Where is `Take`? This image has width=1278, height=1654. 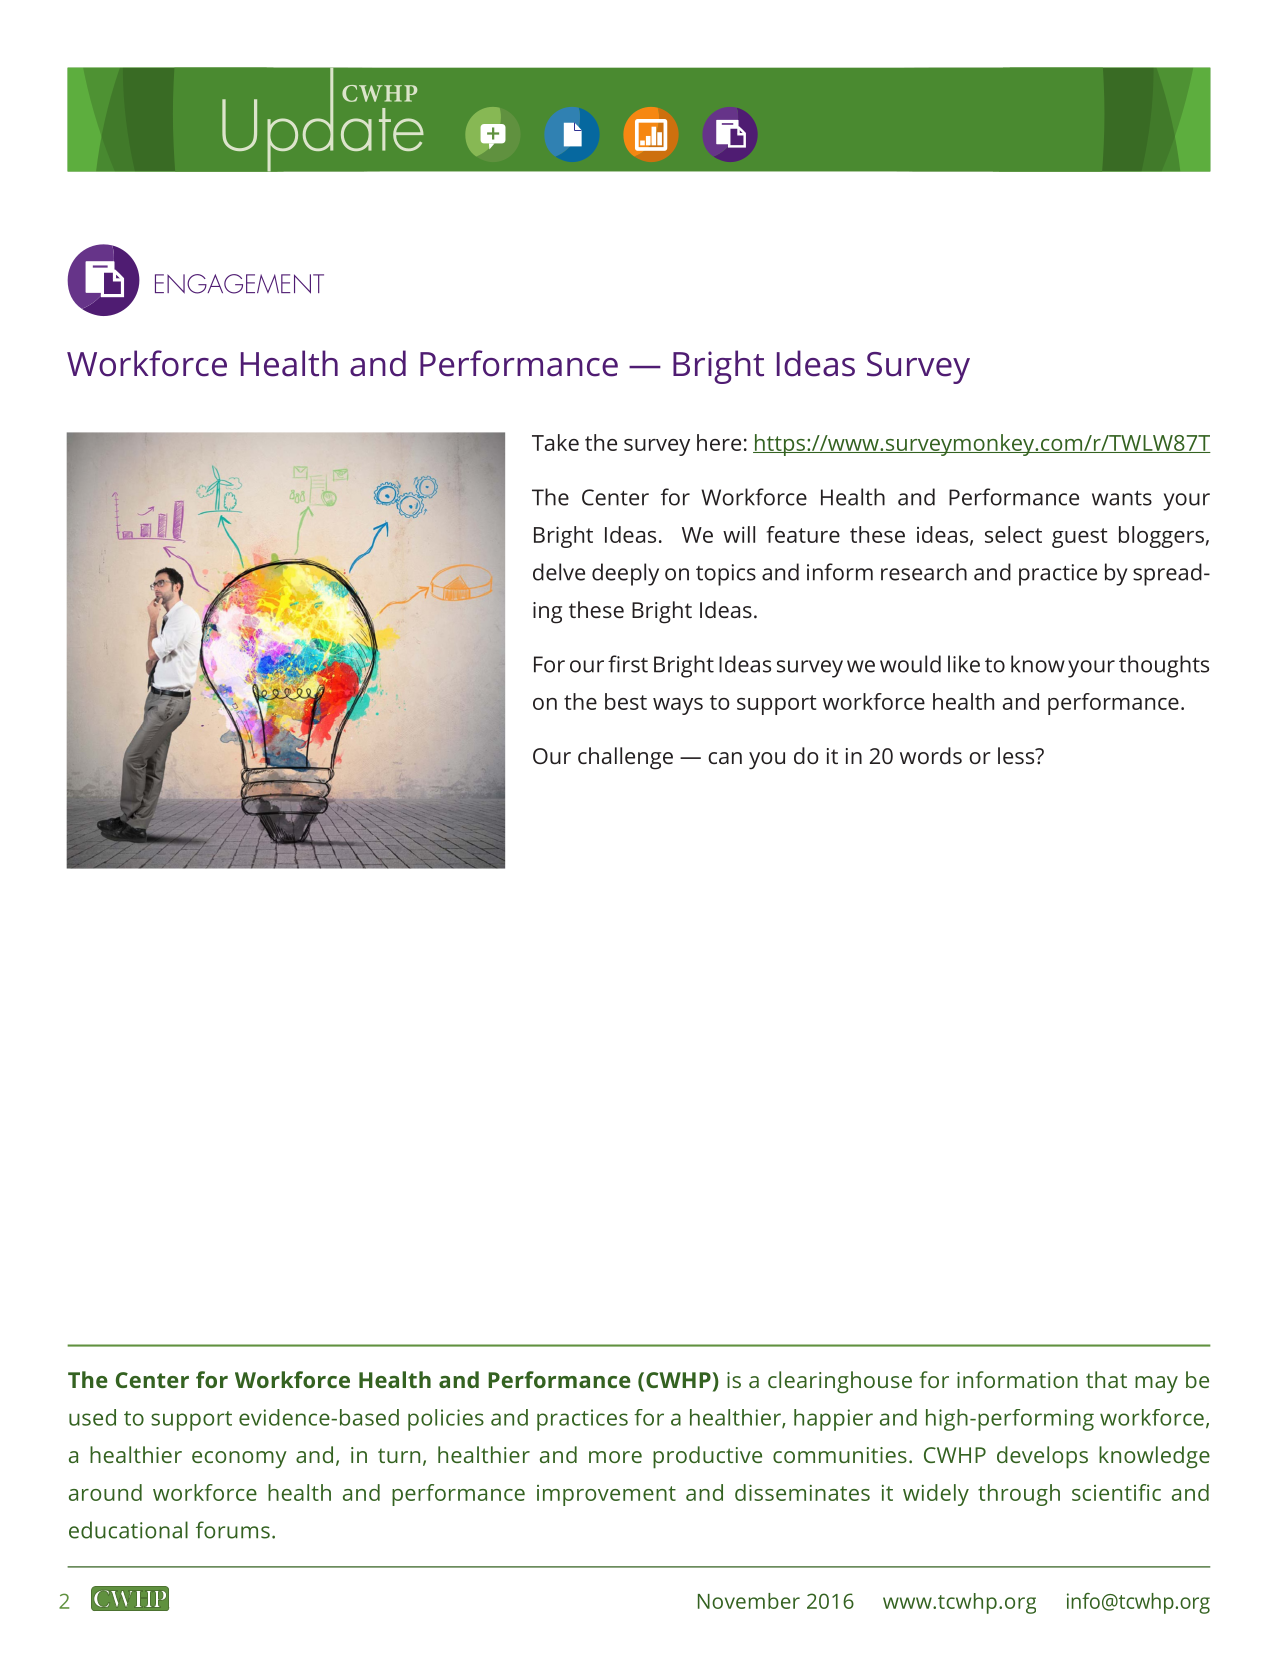 Take is located at coordinates (555, 442).
